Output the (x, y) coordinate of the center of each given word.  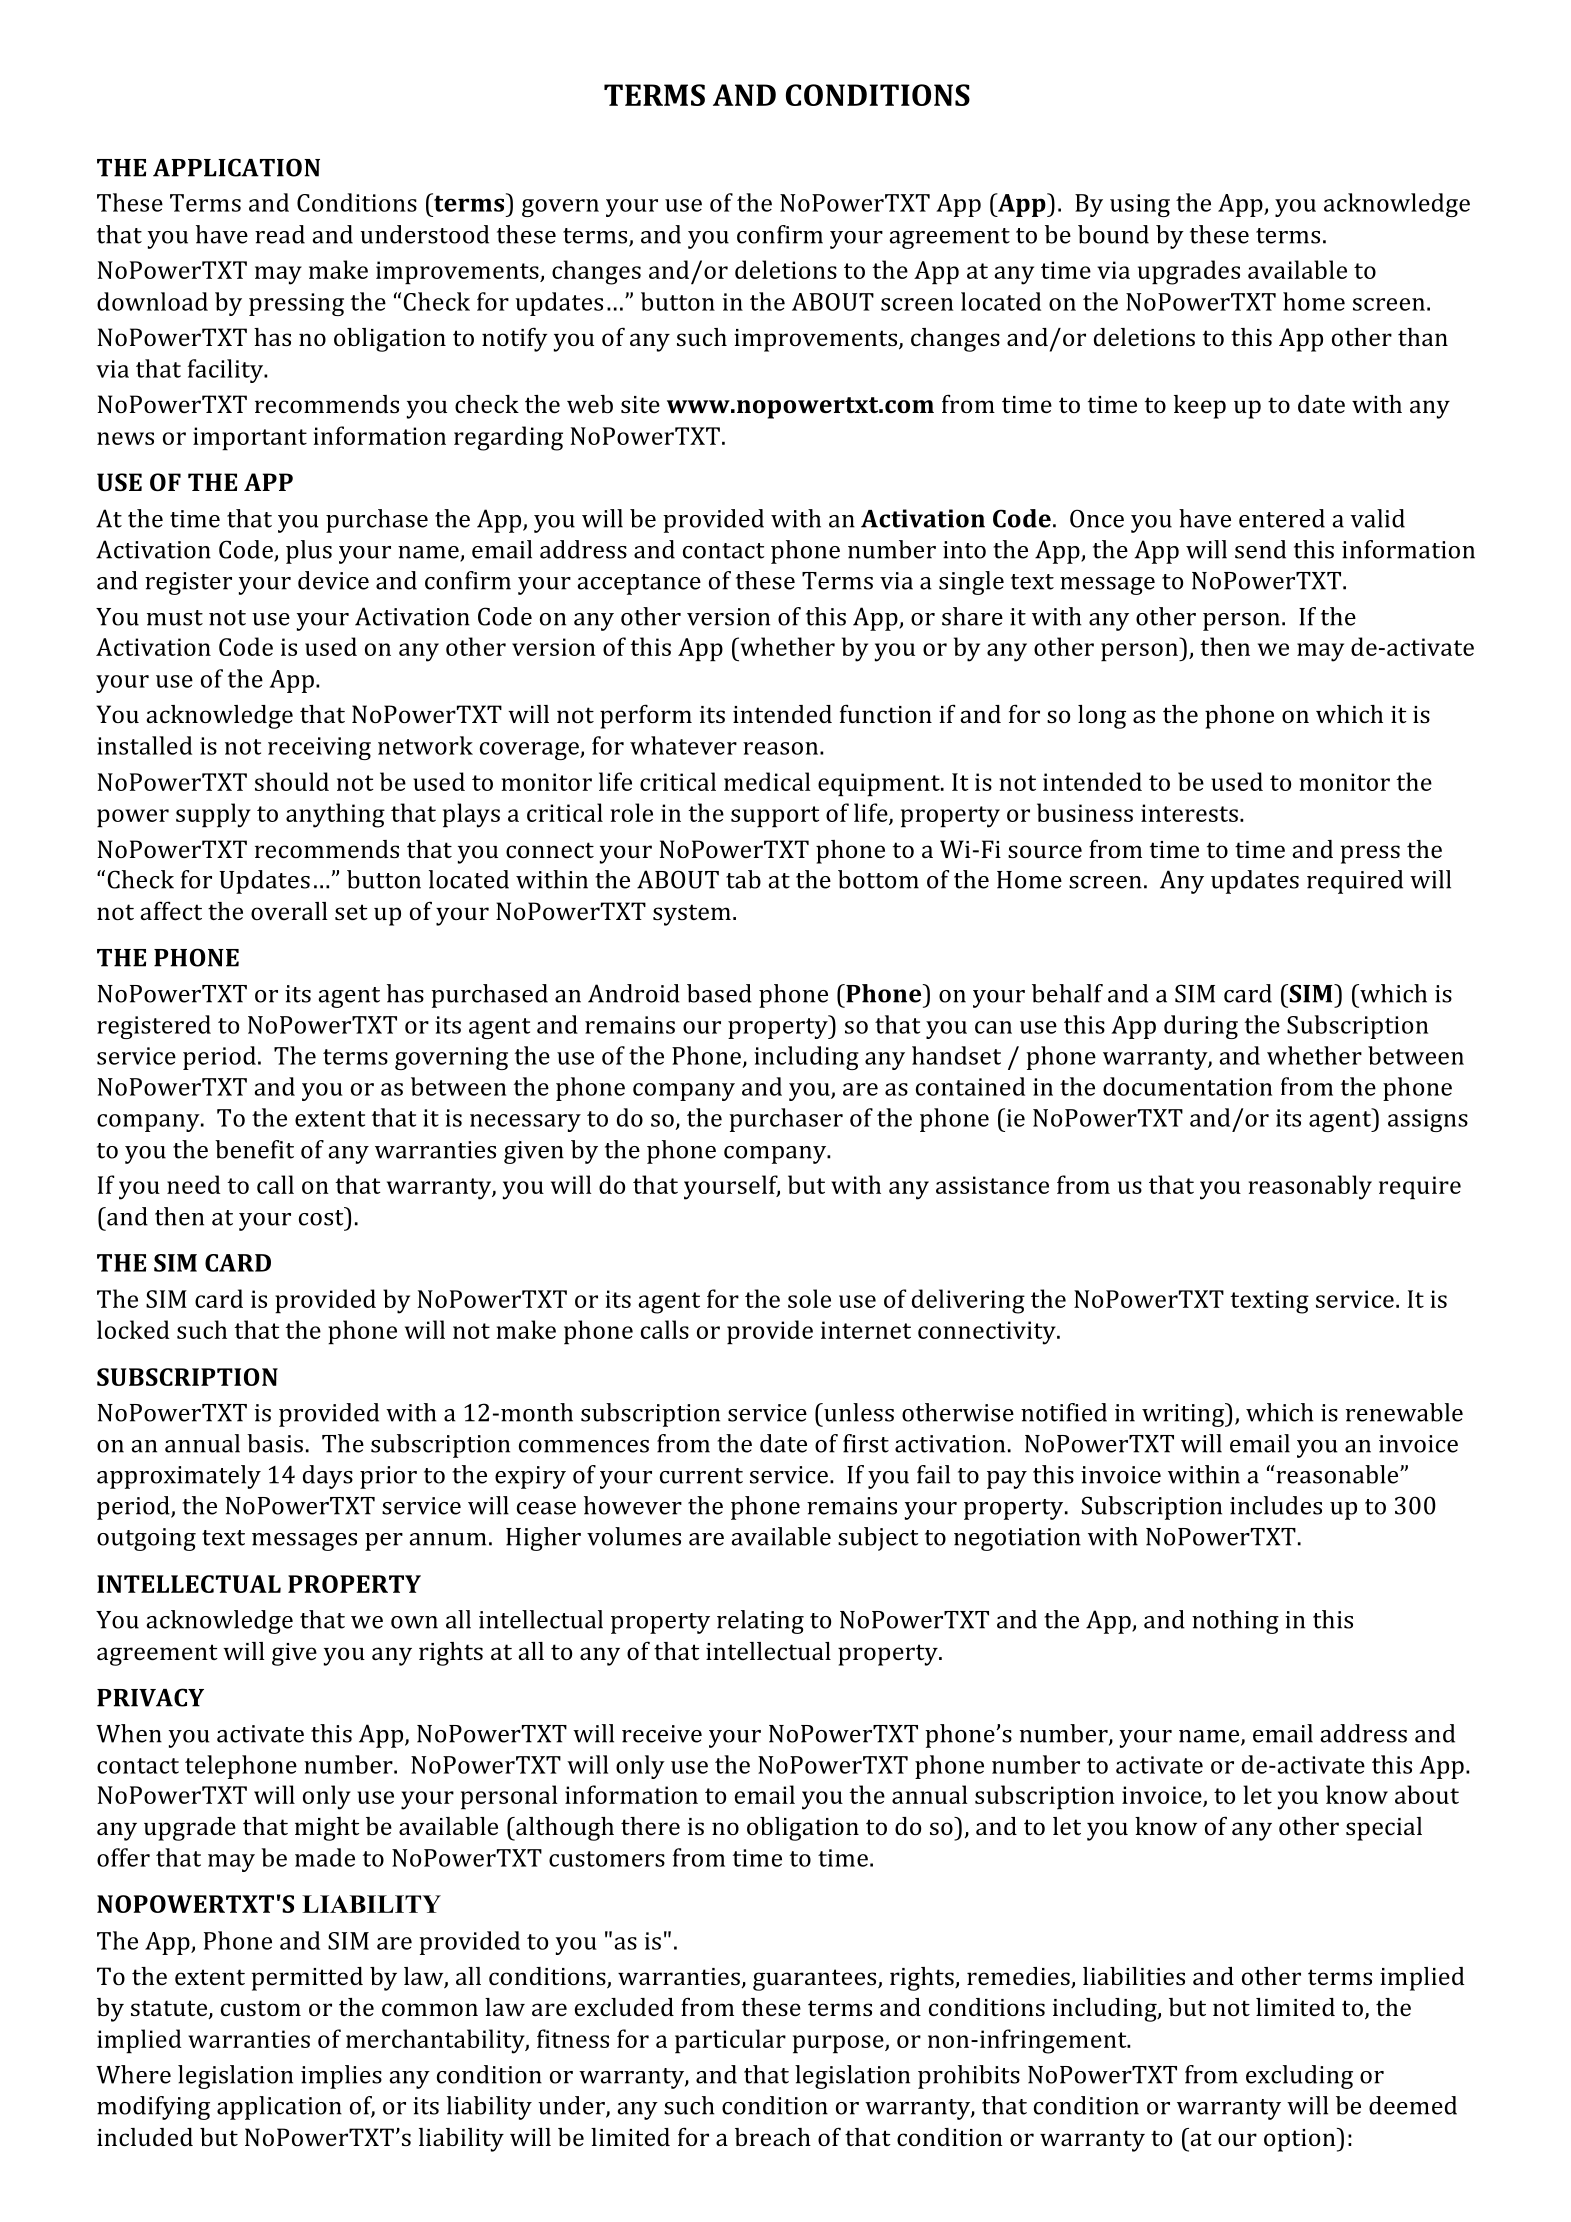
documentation (1187, 1086)
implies (341, 2077)
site (640, 404)
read (280, 234)
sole (809, 1298)
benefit (254, 1149)
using (1140, 205)
